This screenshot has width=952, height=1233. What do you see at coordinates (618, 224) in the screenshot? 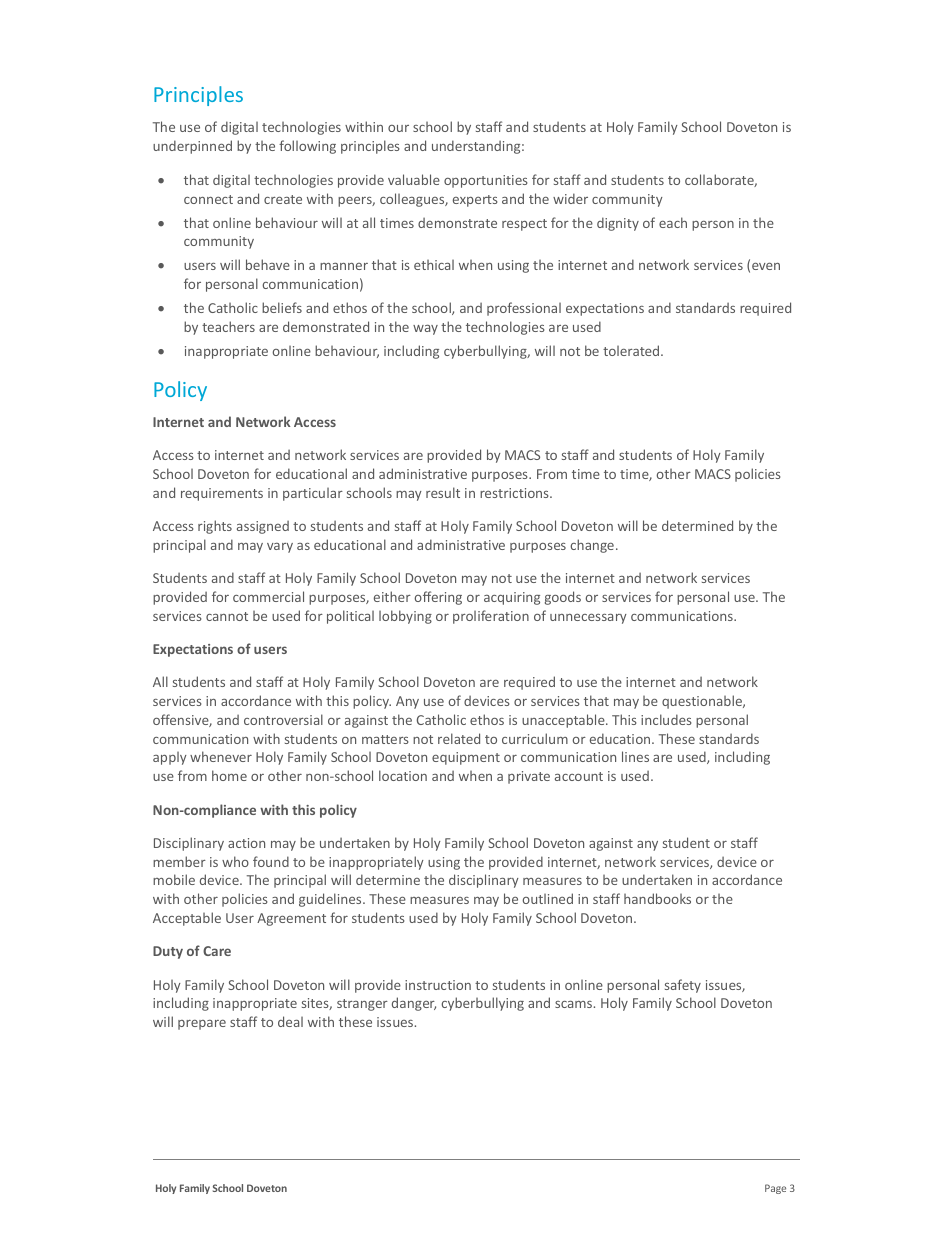
I see `dignity` at bounding box center [618, 224].
